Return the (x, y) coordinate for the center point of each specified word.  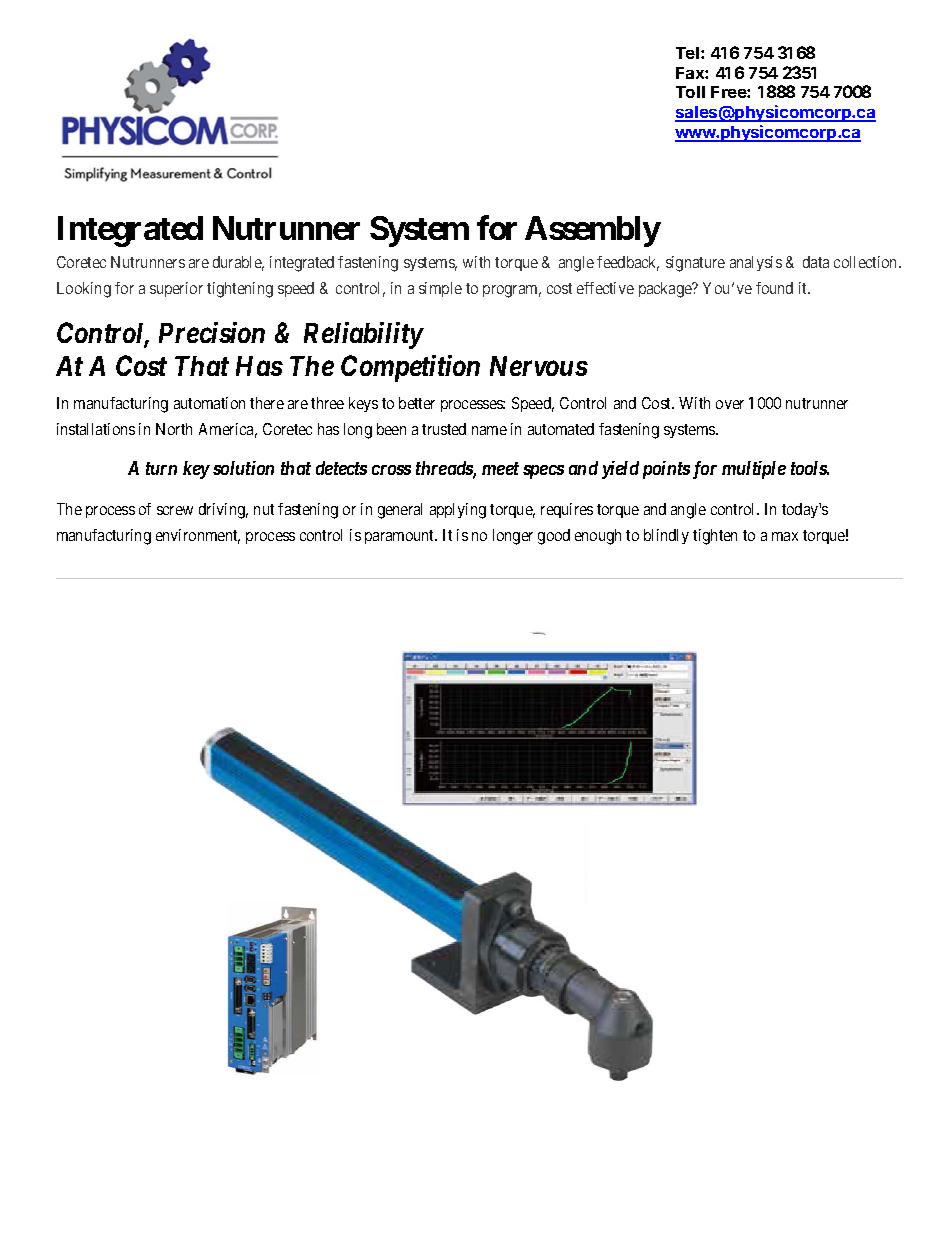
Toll (690, 92)
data (816, 262)
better (417, 403)
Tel (687, 53)
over (730, 404)
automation (209, 403)
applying (458, 511)
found (774, 288)
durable (238, 263)
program (512, 291)
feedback (628, 263)
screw (175, 510)
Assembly (593, 231)
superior (176, 289)
